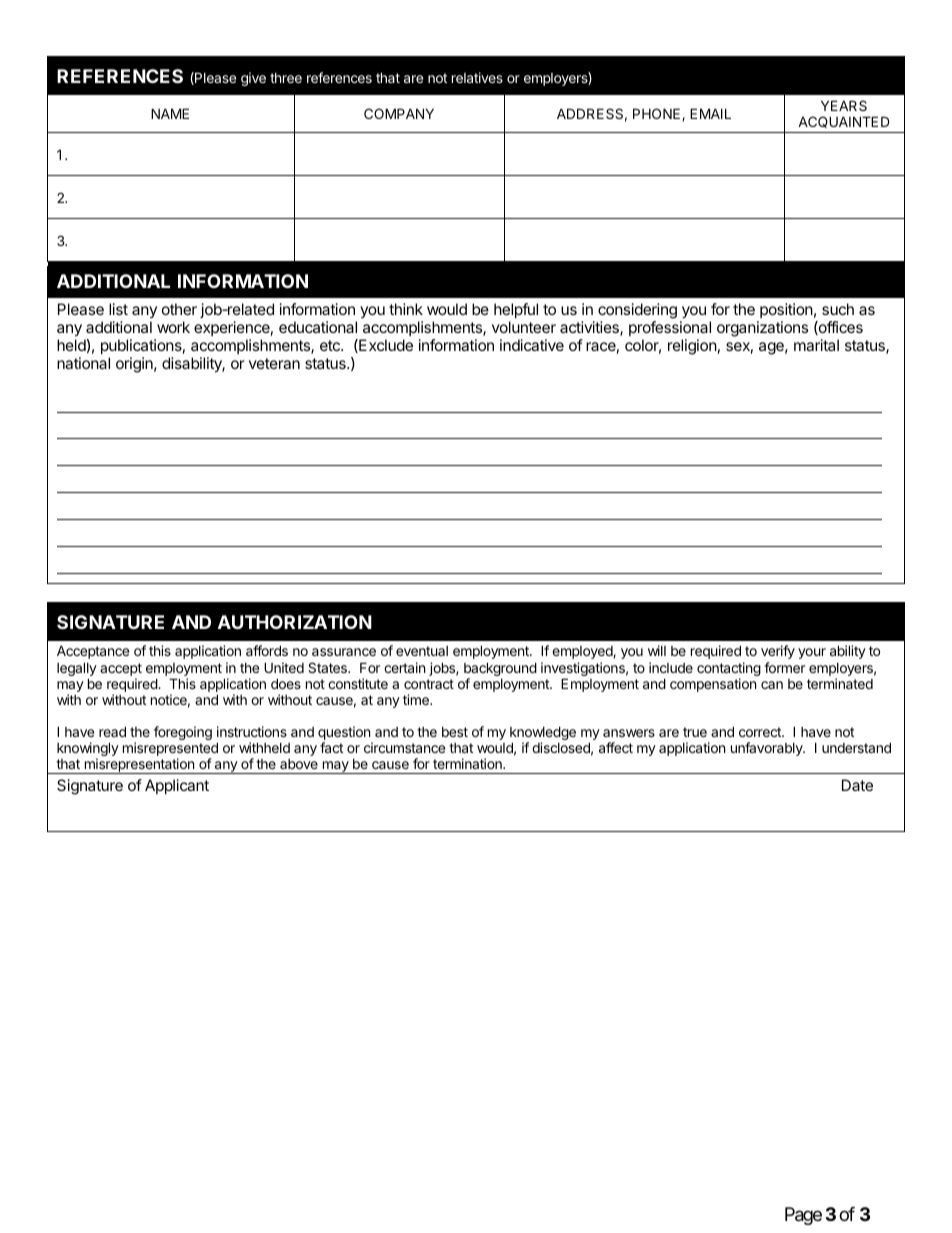  Describe the element at coordinates (768, 749) in the screenshot. I see `unfavorably` at that location.
